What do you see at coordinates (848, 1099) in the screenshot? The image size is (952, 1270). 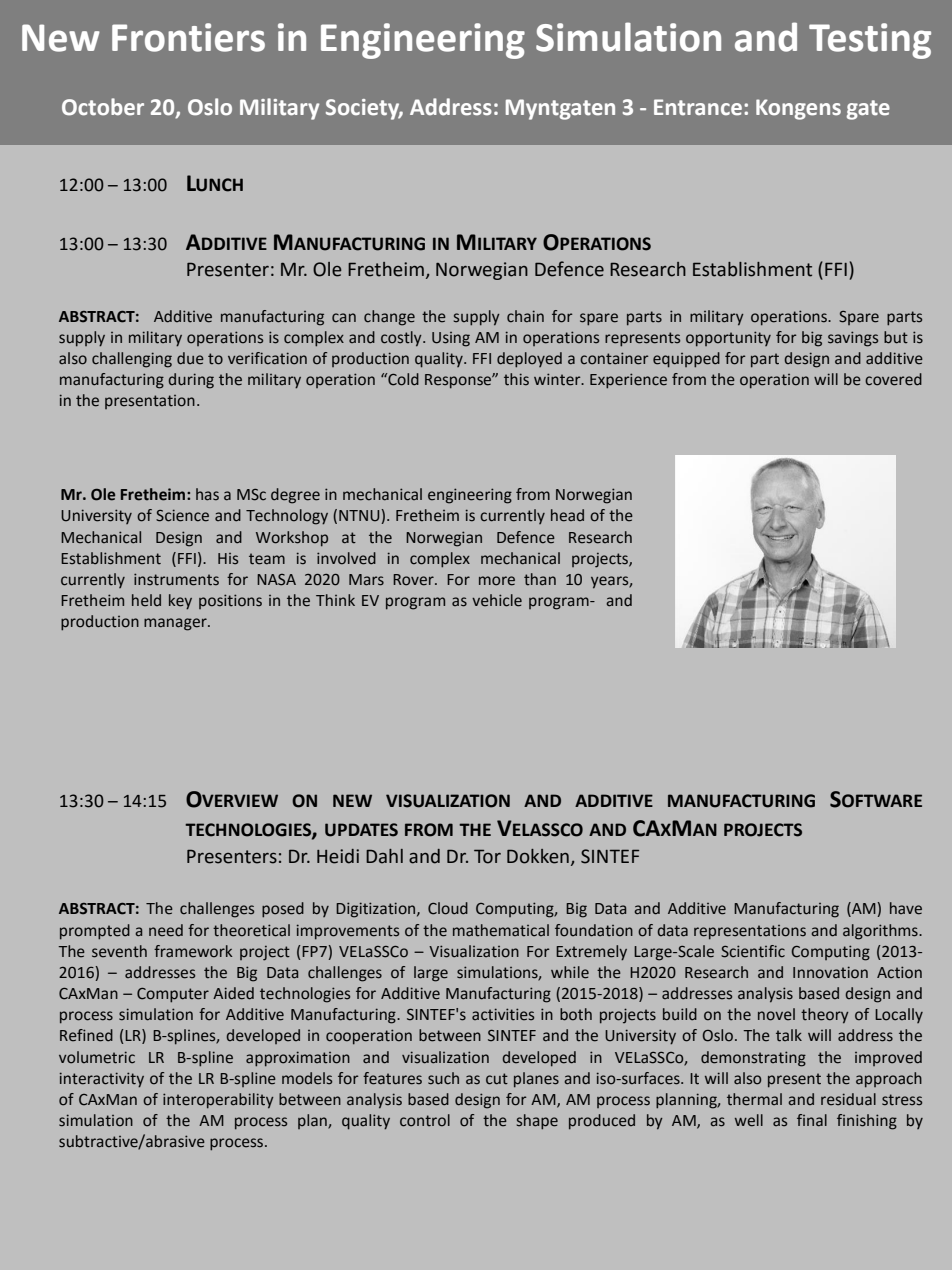 I see `residual` at bounding box center [848, 1099].
